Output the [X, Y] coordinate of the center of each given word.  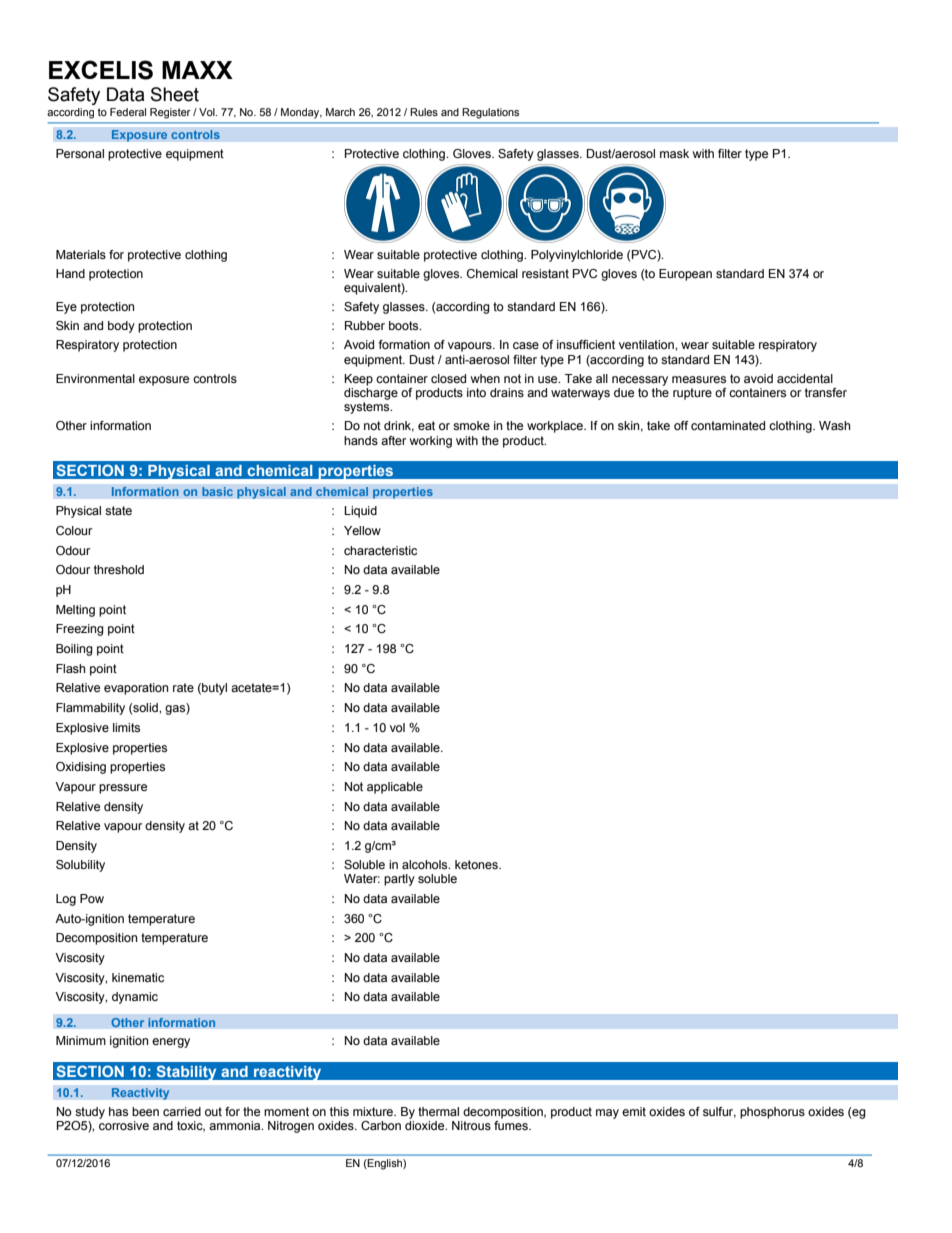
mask [674, 153]
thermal [438, 1111]
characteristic [380, 550]
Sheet [175, 94]
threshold [119, 569]
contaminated [728, 425]
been [145, 1111]
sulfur [719, 1112]
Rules [424, 112]
